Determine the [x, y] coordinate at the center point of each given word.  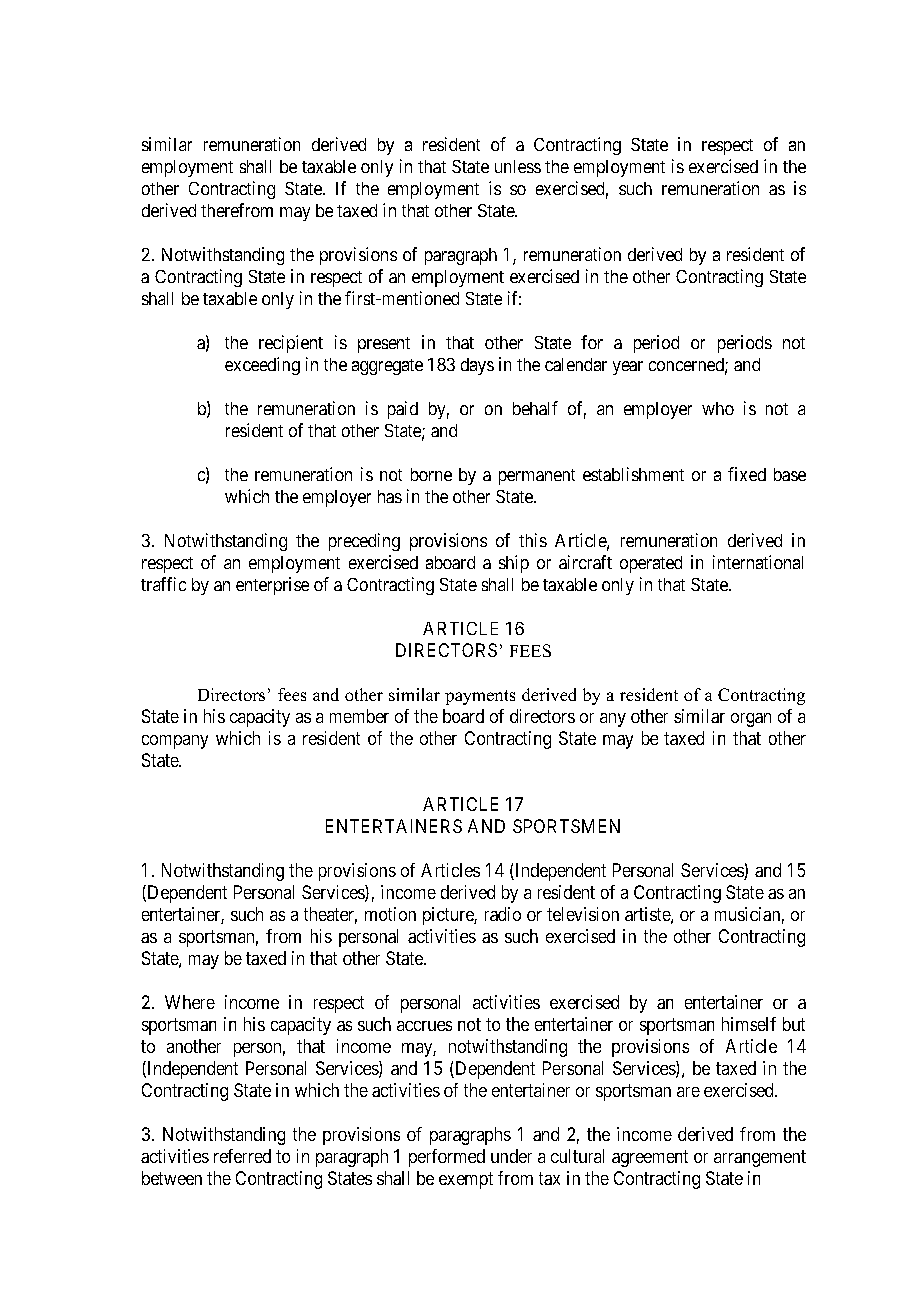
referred [242, 1156]
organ [751, 720]
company [175, 742]
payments [480, 697]
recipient [291, 344]
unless [518, 166]
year [628, 368]
